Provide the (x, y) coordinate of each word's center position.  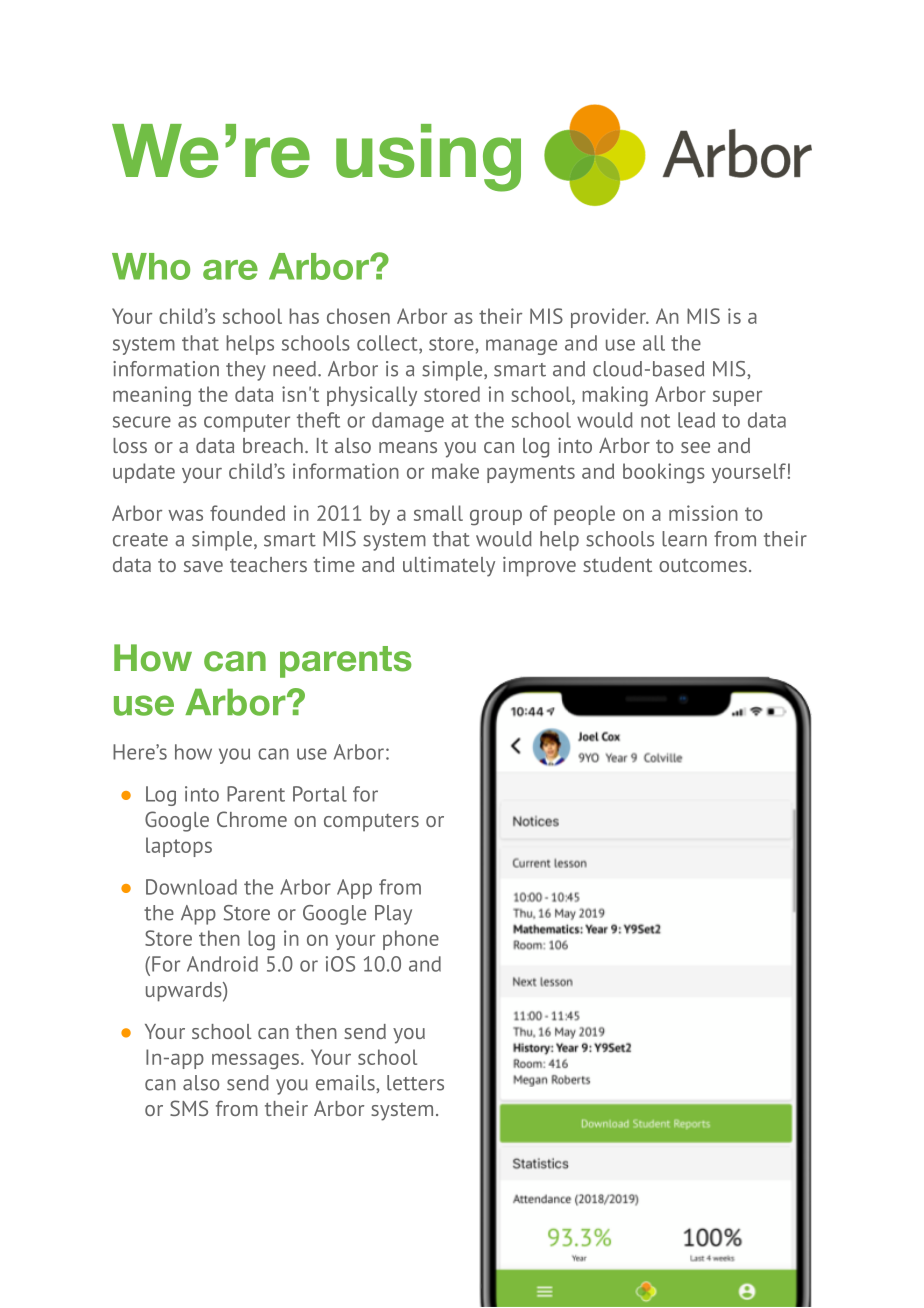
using (428, 158)
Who (151, 266)
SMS (189, 1108)
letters (415, 1083)
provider (609, 318)
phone (411, 940)
